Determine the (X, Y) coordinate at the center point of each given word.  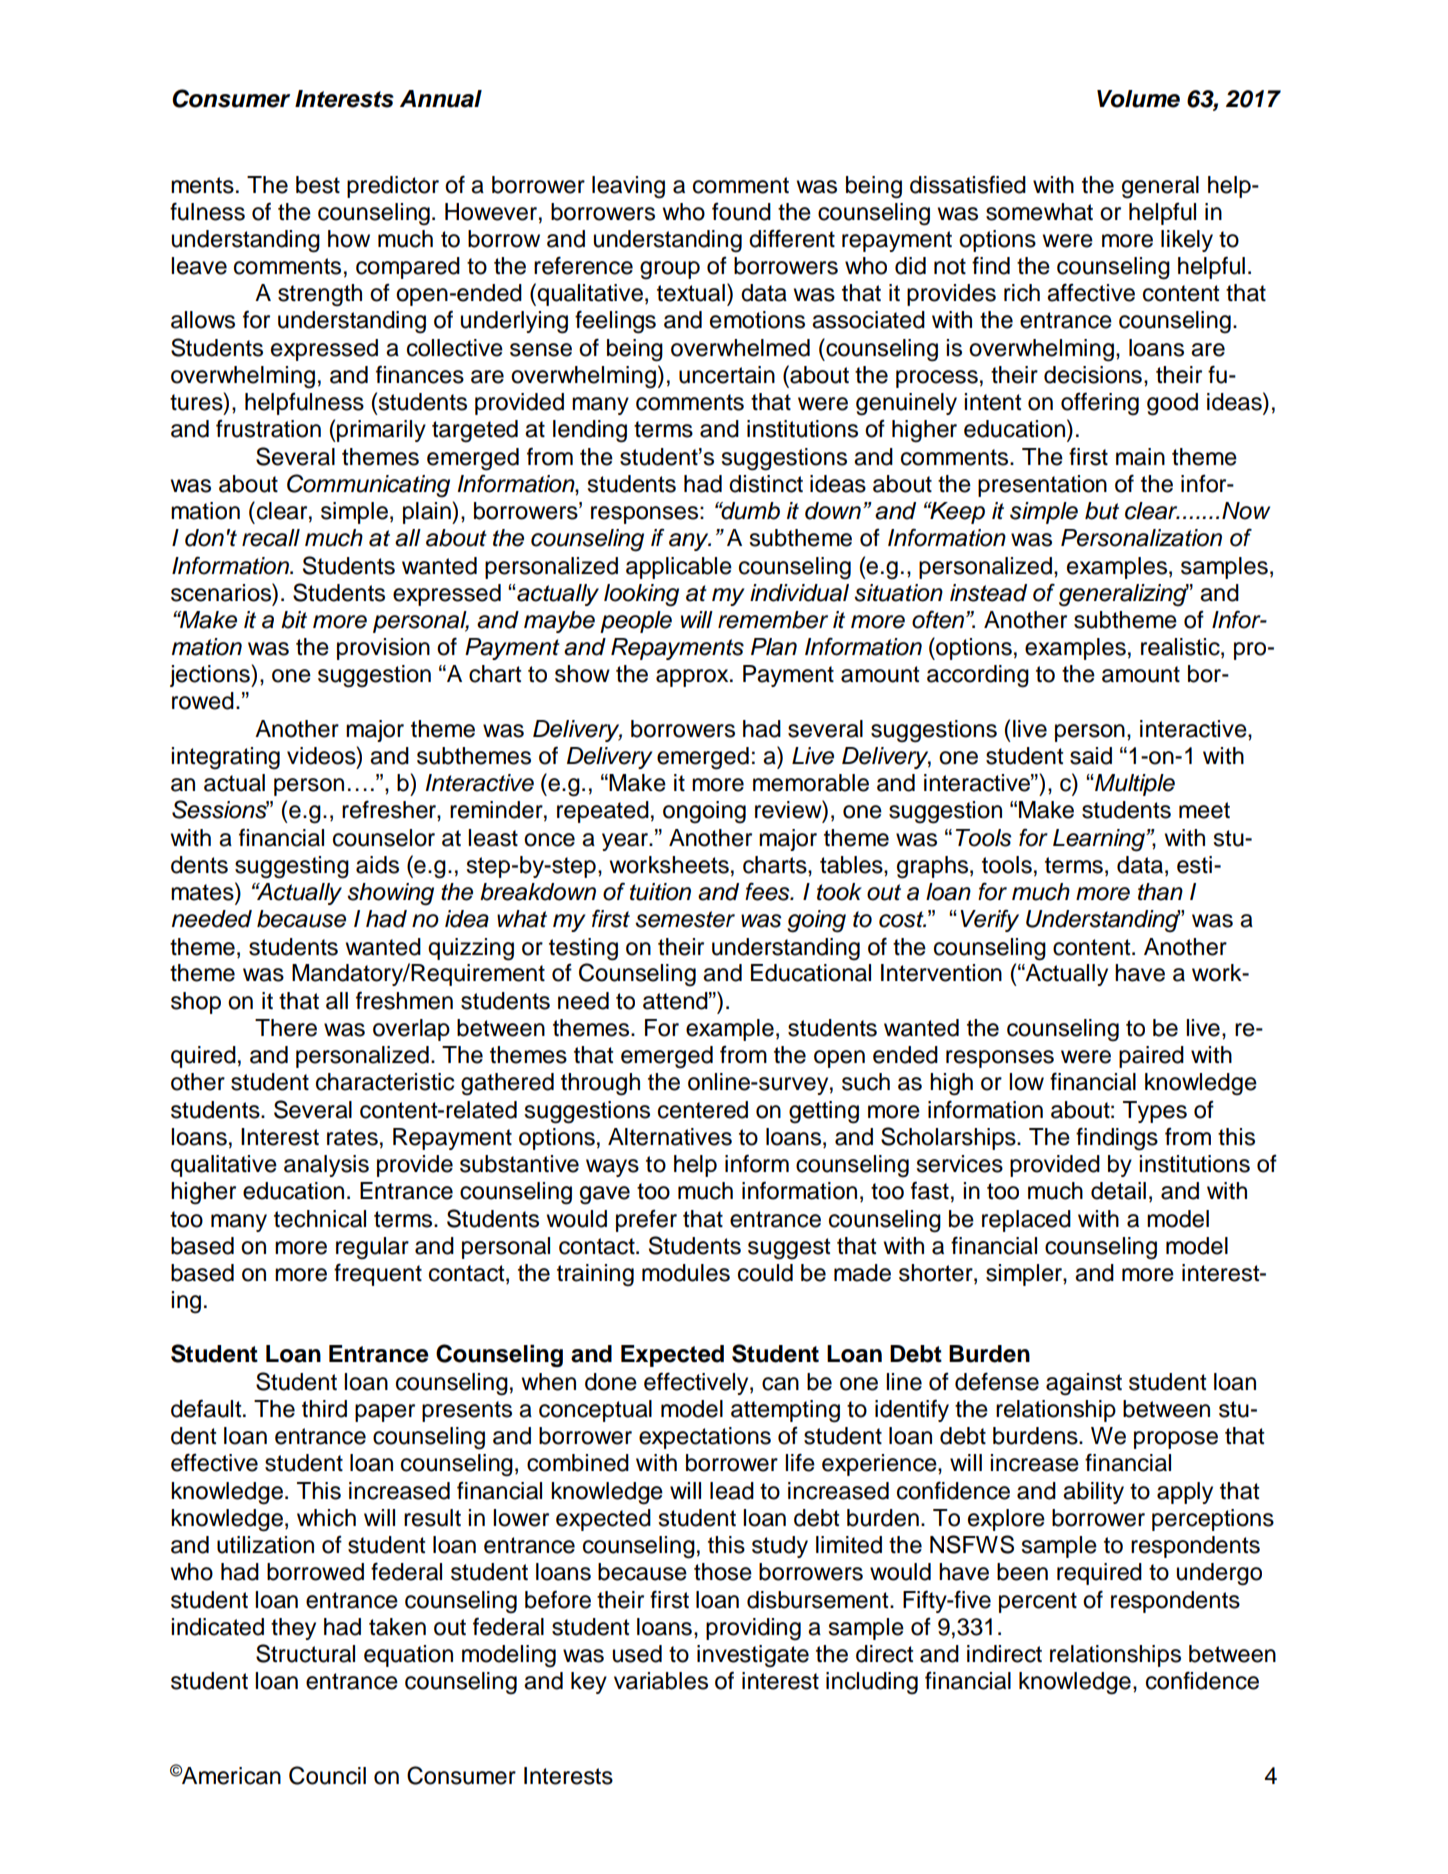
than (1160, 892)
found (741, 212)
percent (1038, 1602)
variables (661, 1681)
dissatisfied (968, 184)
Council (327, 1775)
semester (685, 919)
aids (377, 865)
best (318, 185)
